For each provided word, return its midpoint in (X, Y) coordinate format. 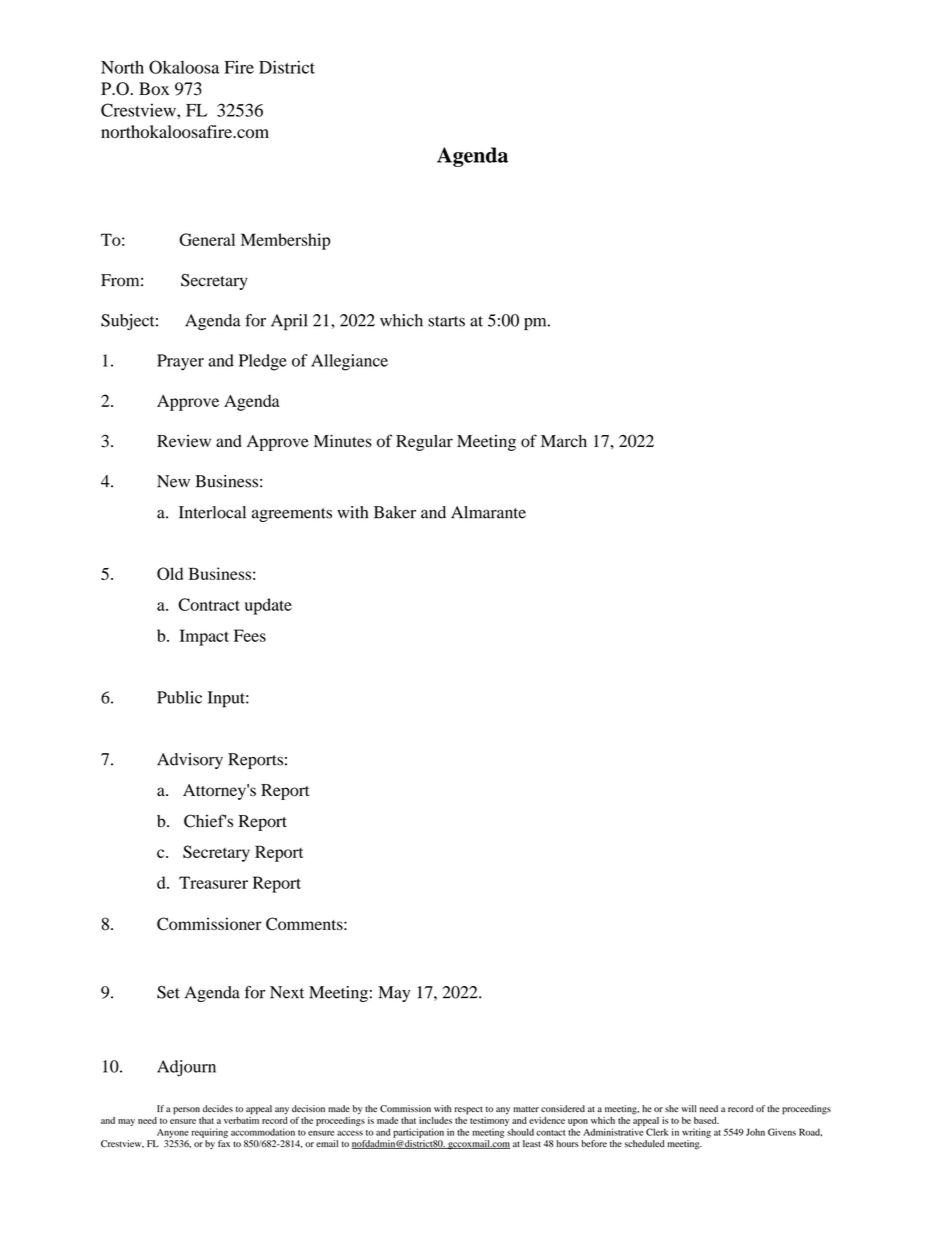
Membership (285, 241)
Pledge (263, 362)
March (564, 441)
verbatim (241, 1120)
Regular (424, 443)
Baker (395, 512)
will (688, 1108)
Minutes (343, 441)
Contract (209, 604)
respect (469, 1110)
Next (287, 992)
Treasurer (213, 882)
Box (154, 88)
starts (446, 321)
